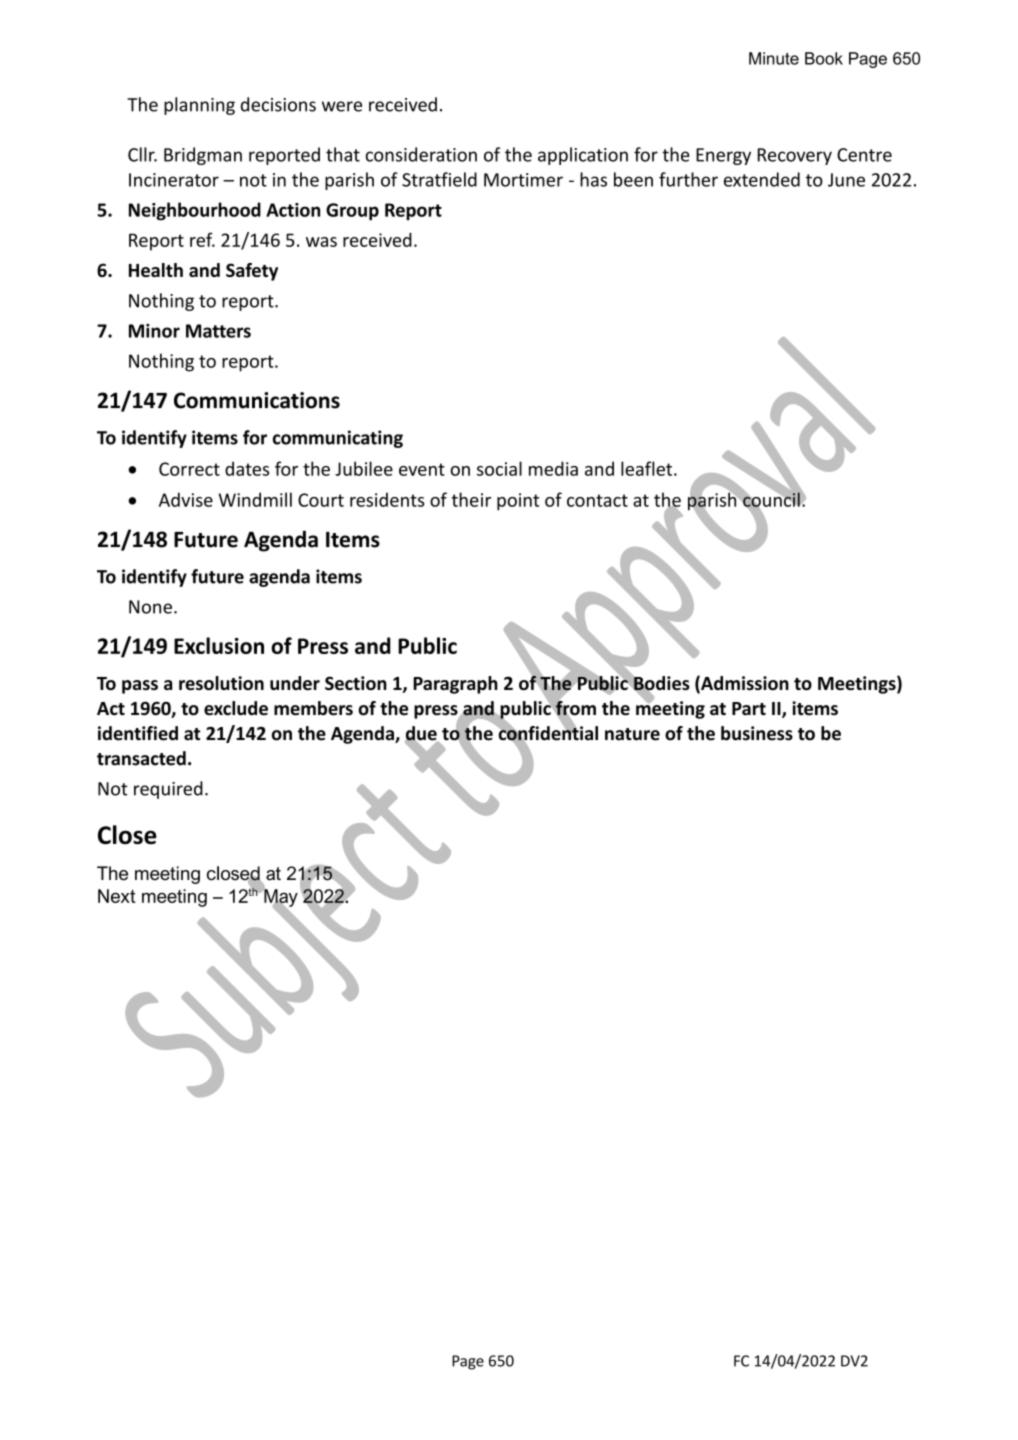 The height and width of the image is (1440, 1018). Describe the element at coordinates (218, 331) in the image. I see `Matters` at that location.
